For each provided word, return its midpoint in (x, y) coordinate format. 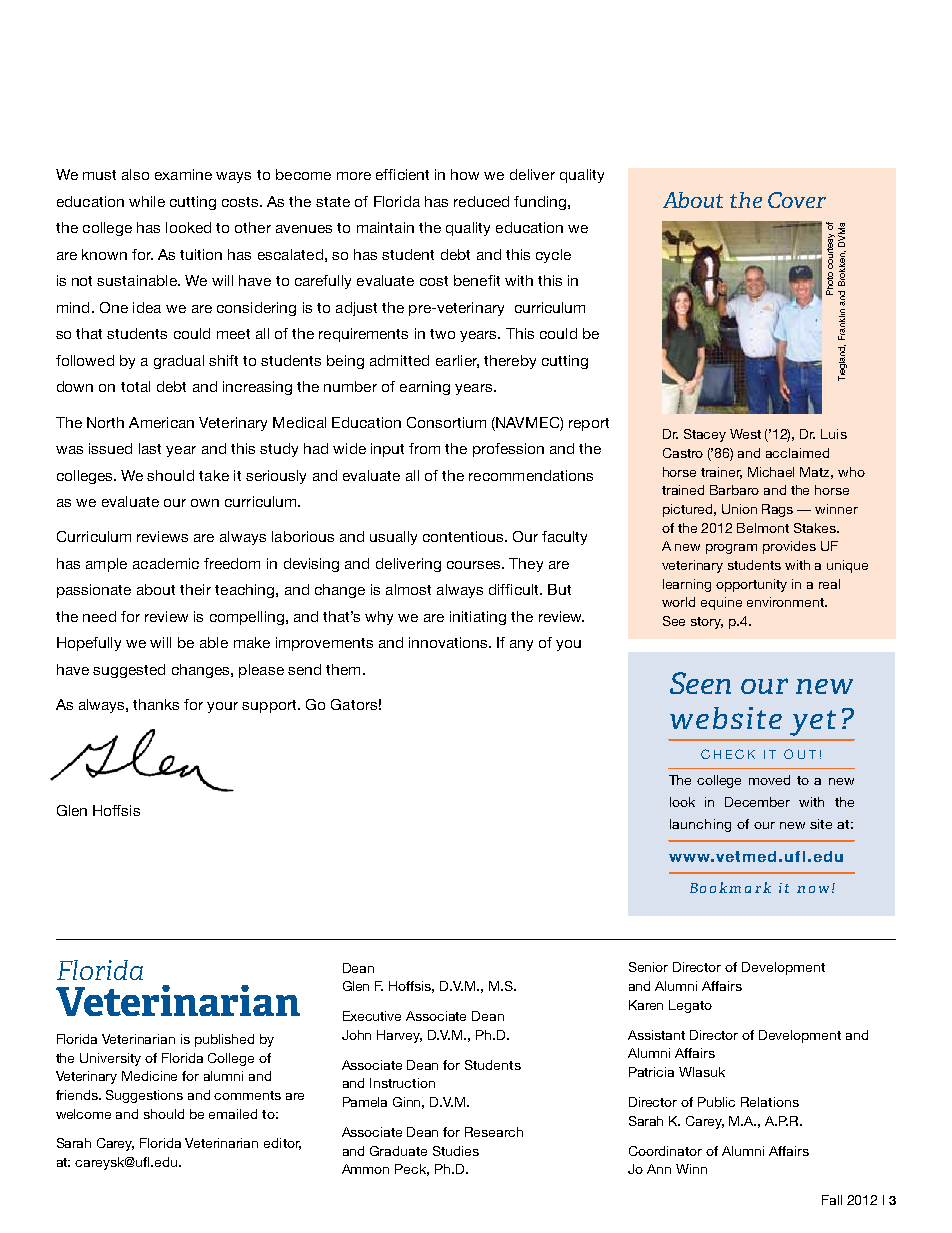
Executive (372, 1016)
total (135, 386)
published (224, 1040)
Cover (797, 200)
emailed (233, 1114)
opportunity (751, 585)
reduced (481, 201)
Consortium (446, 422)
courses (475, 565)
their (195, 589)
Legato (690, 1006)
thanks (156, 704)
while (147, 201)
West (745, 434)
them (343, 669)
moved (769, 780)
